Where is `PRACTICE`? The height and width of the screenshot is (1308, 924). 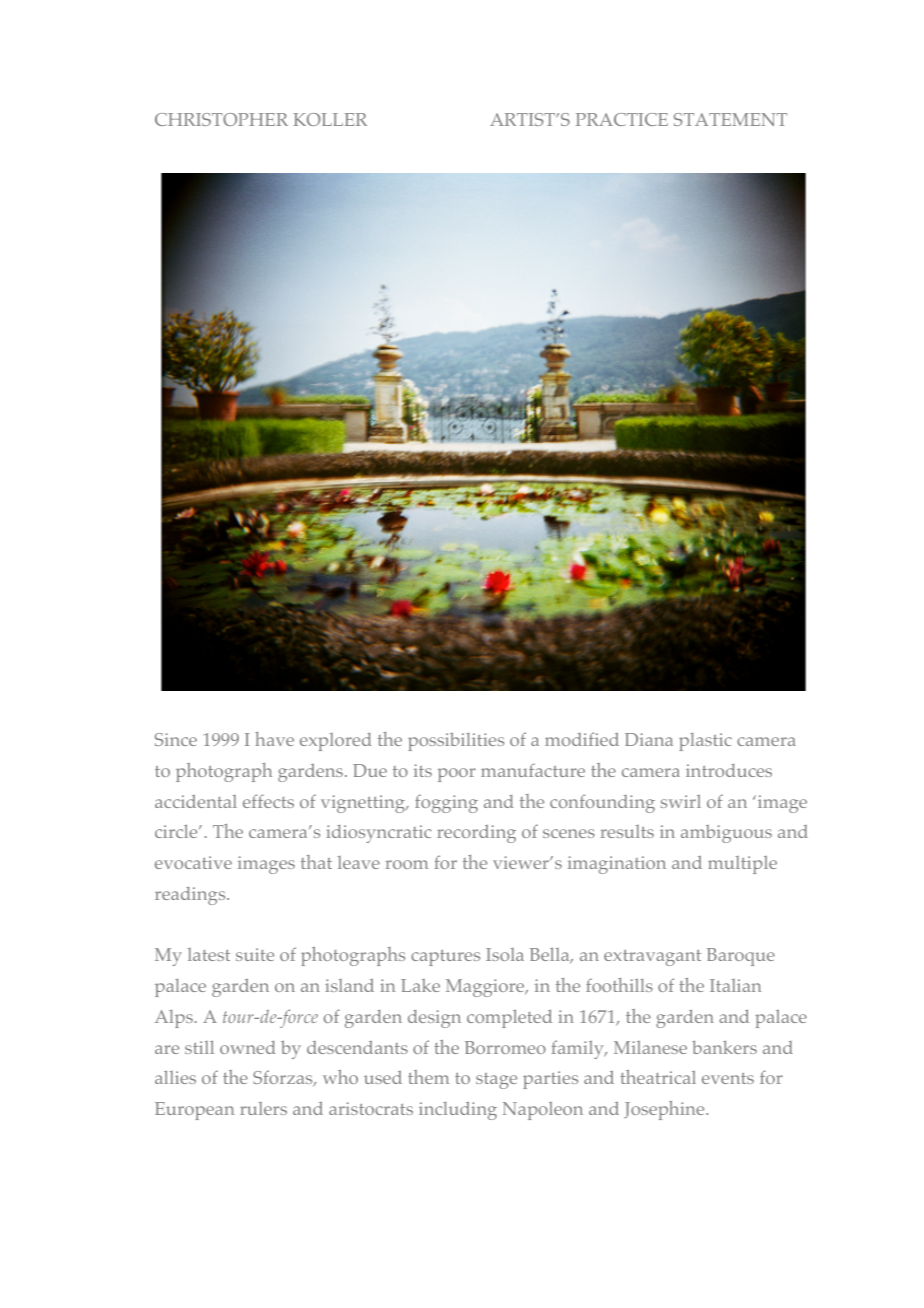
PRACTICE is located at coordinates (622, 119).
